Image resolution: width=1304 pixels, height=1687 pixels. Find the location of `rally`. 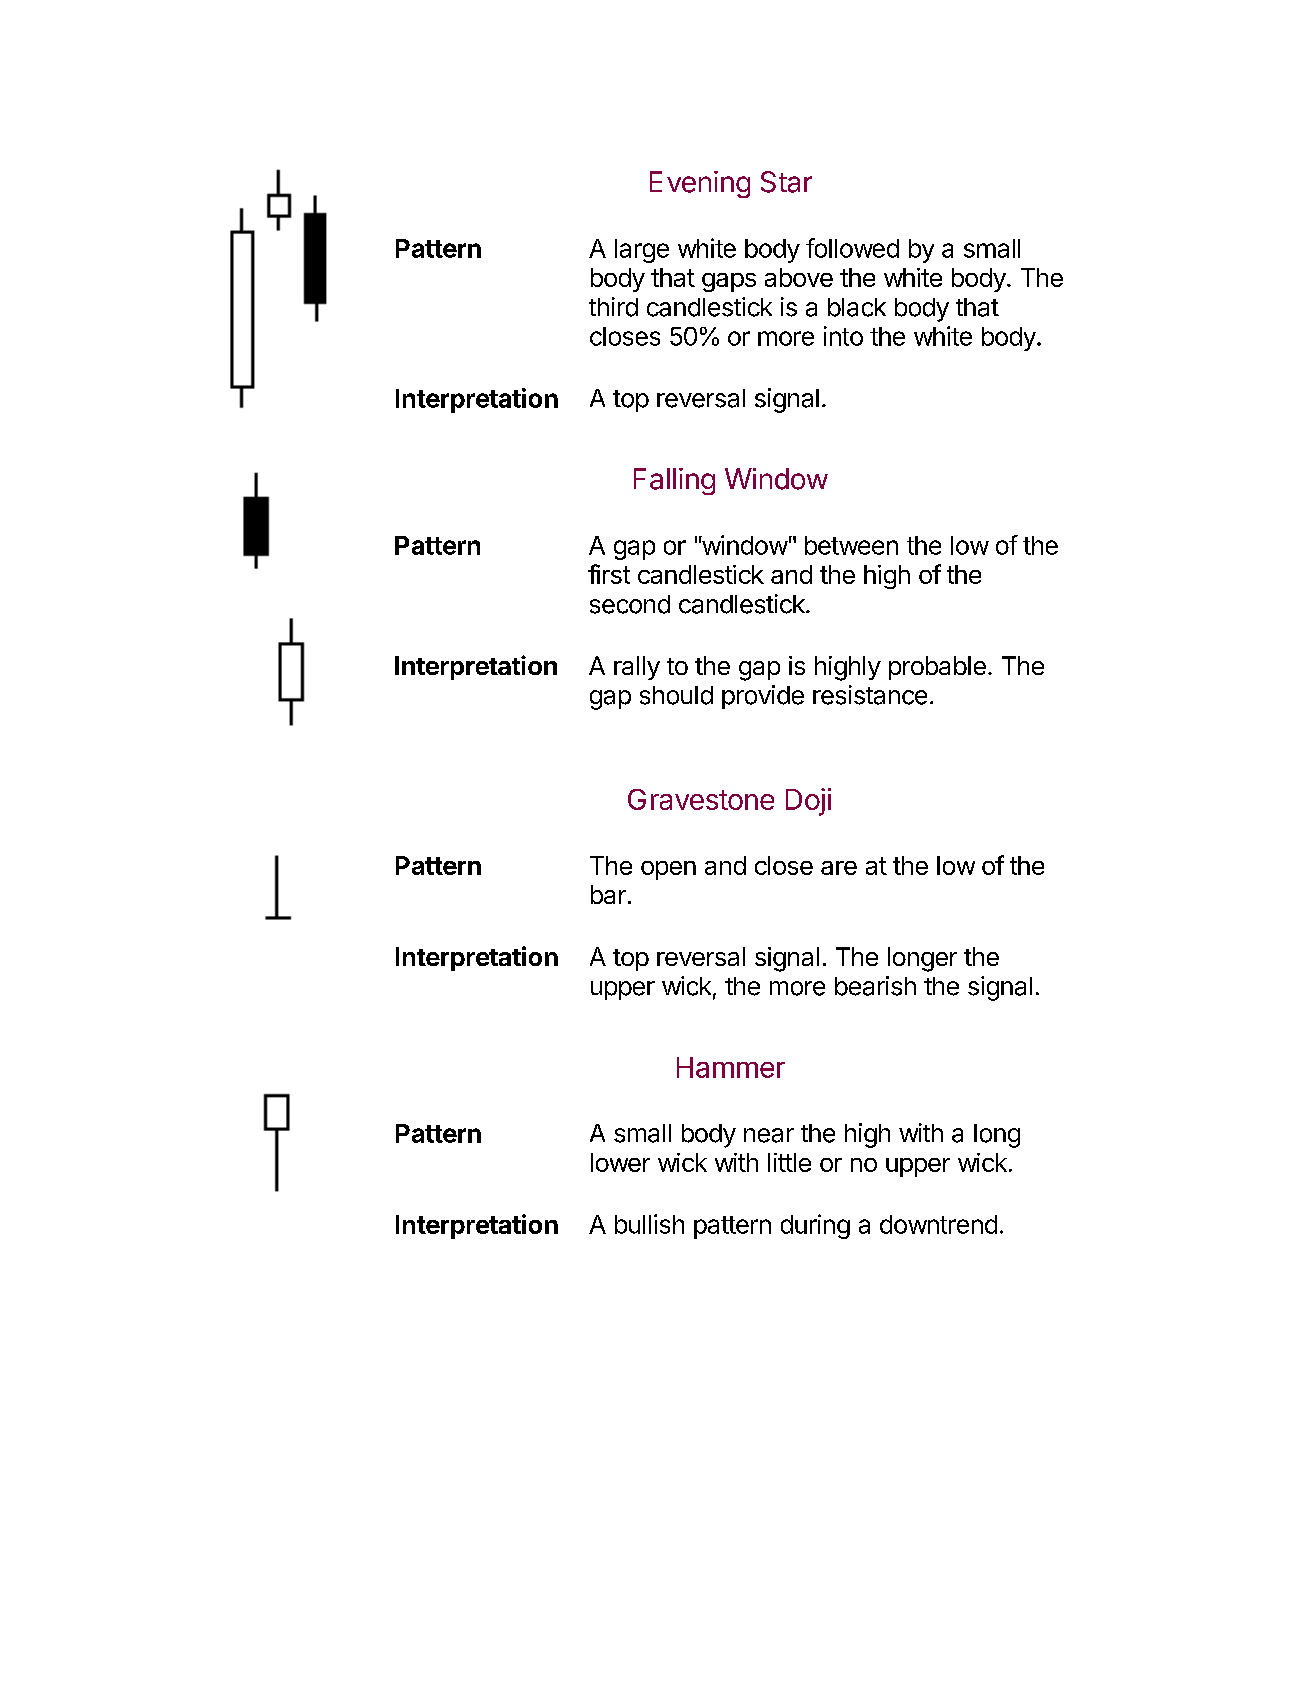

rally is located at coordinates (637, 668).
